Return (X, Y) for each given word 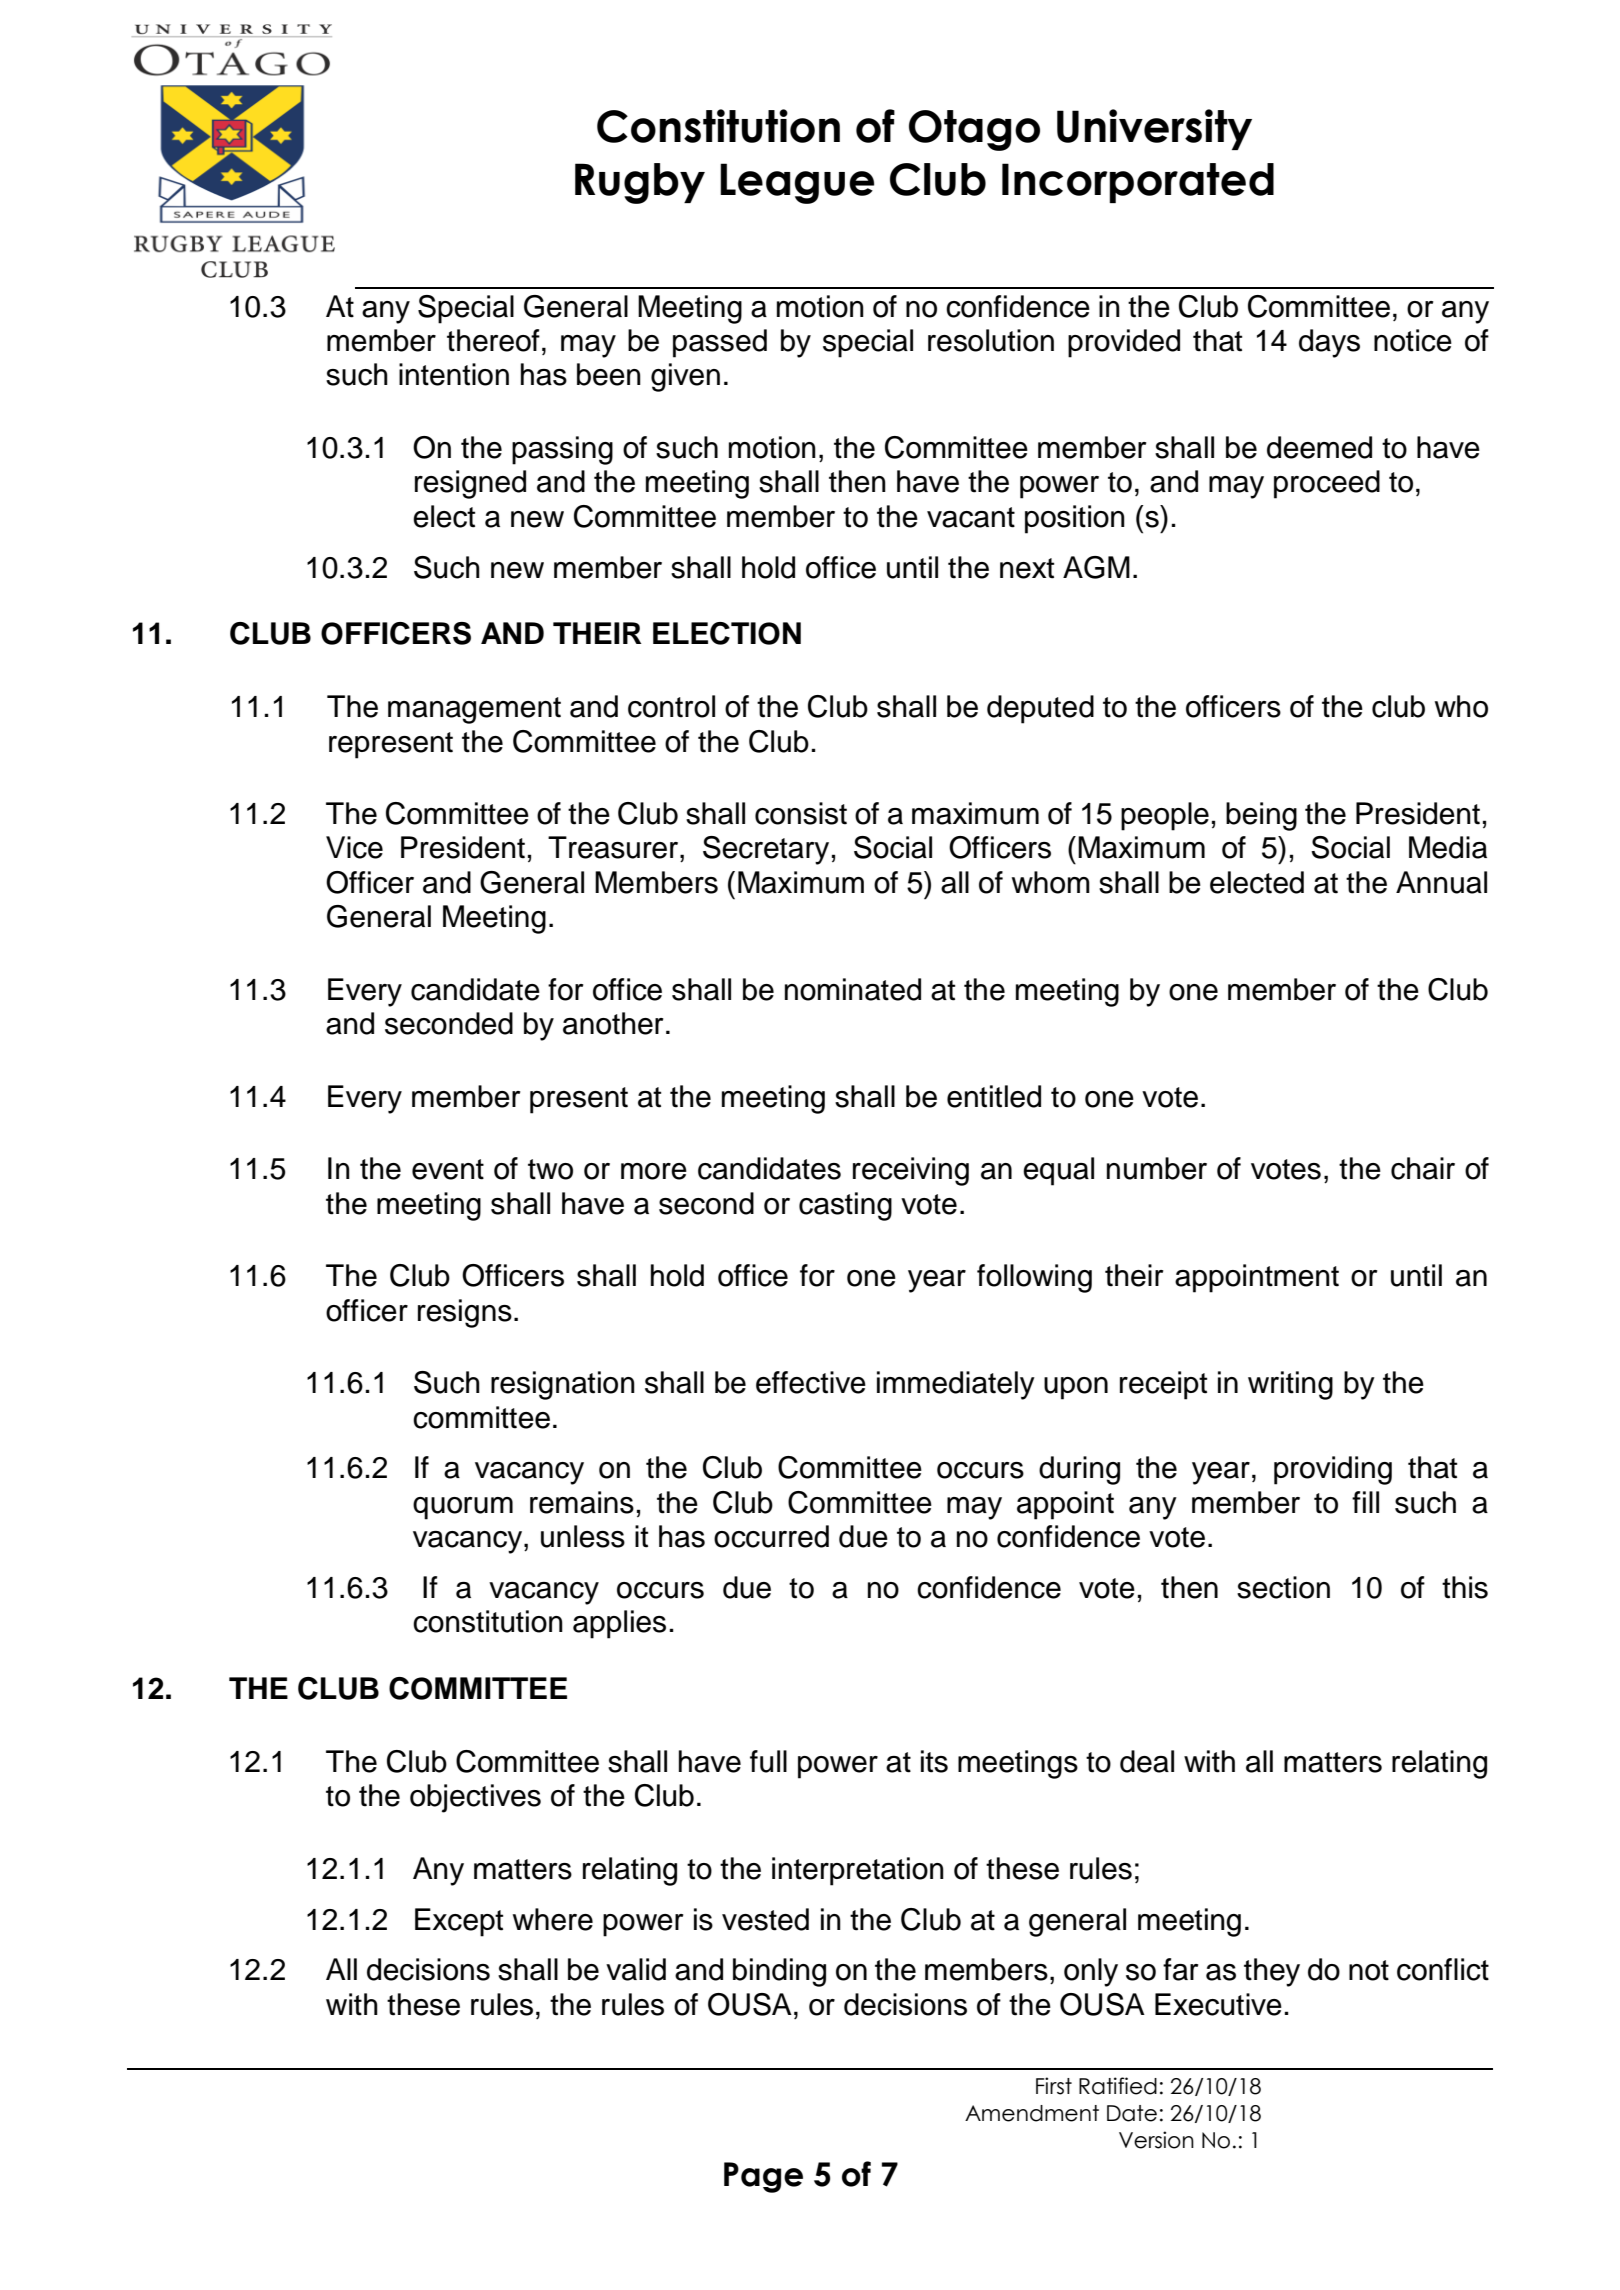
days (1329, 343)
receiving (911, 1171)
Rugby (640, 183)
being (1261, 816)
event (448, 1169)
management (474, 710)
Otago (974, 130)
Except (459, 1922)
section (1283, 1587)
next (1027, 568)
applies (619, 1624)
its (934, 1761)
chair (1423, 1168)
